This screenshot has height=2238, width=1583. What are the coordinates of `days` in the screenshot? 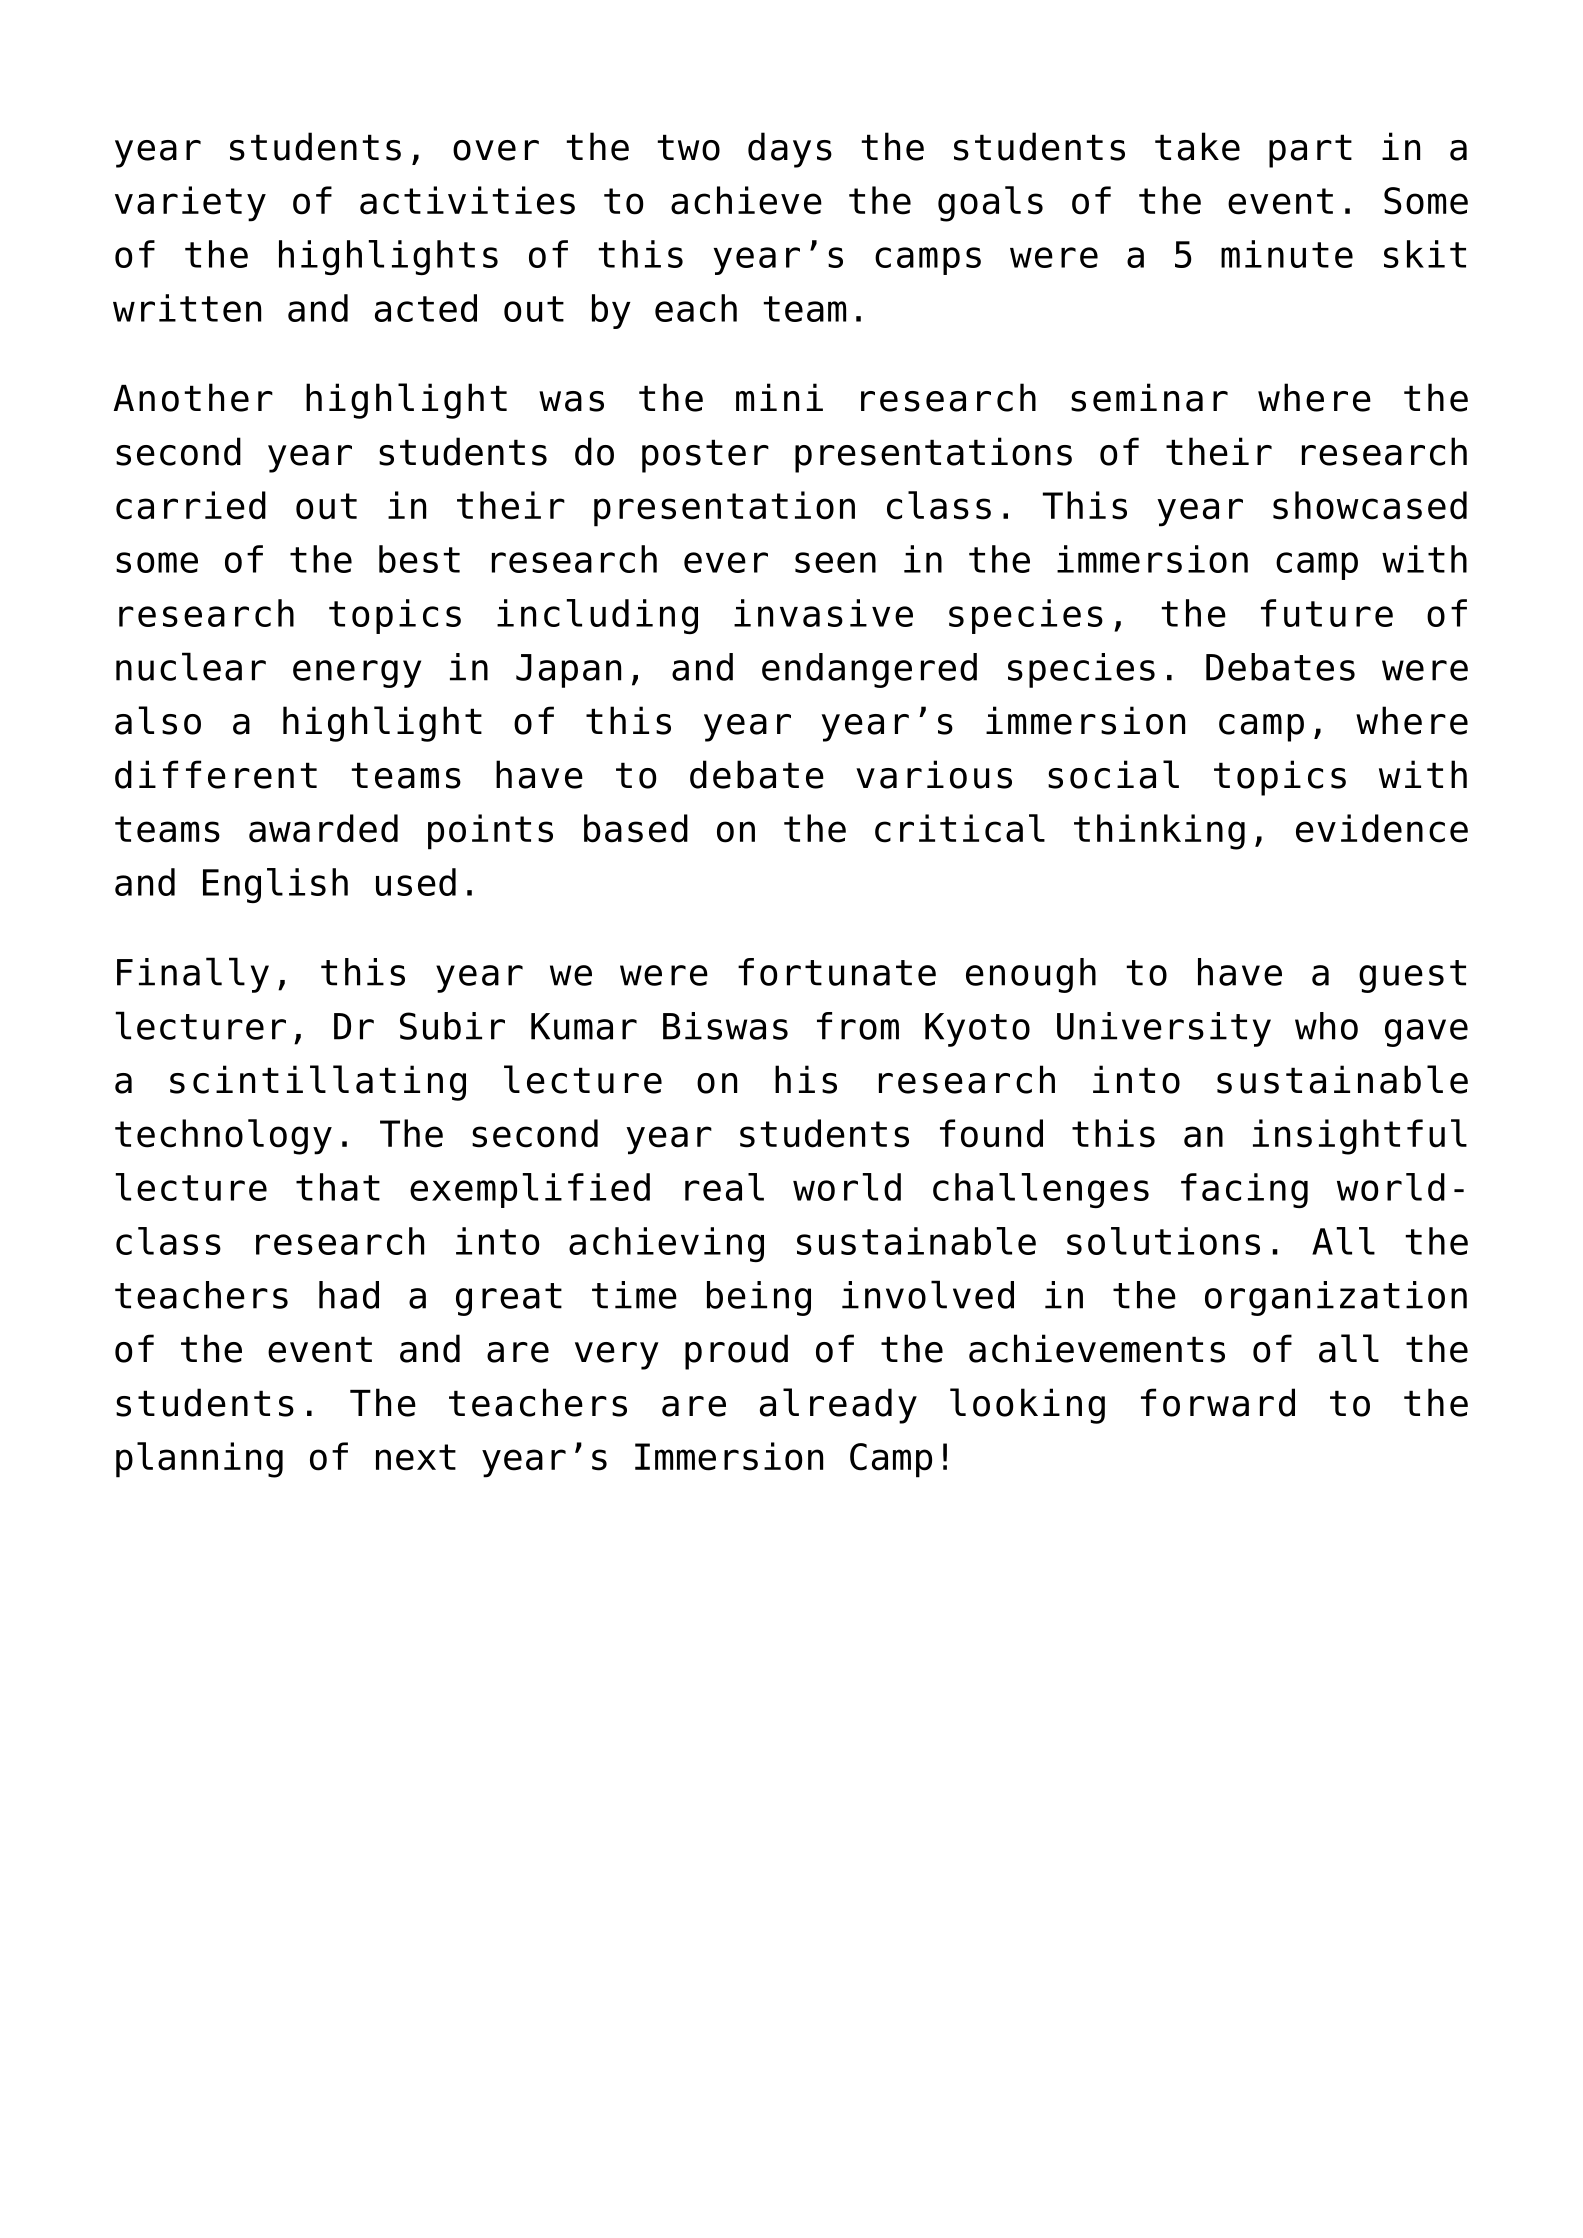 It's located at (790, 150).
